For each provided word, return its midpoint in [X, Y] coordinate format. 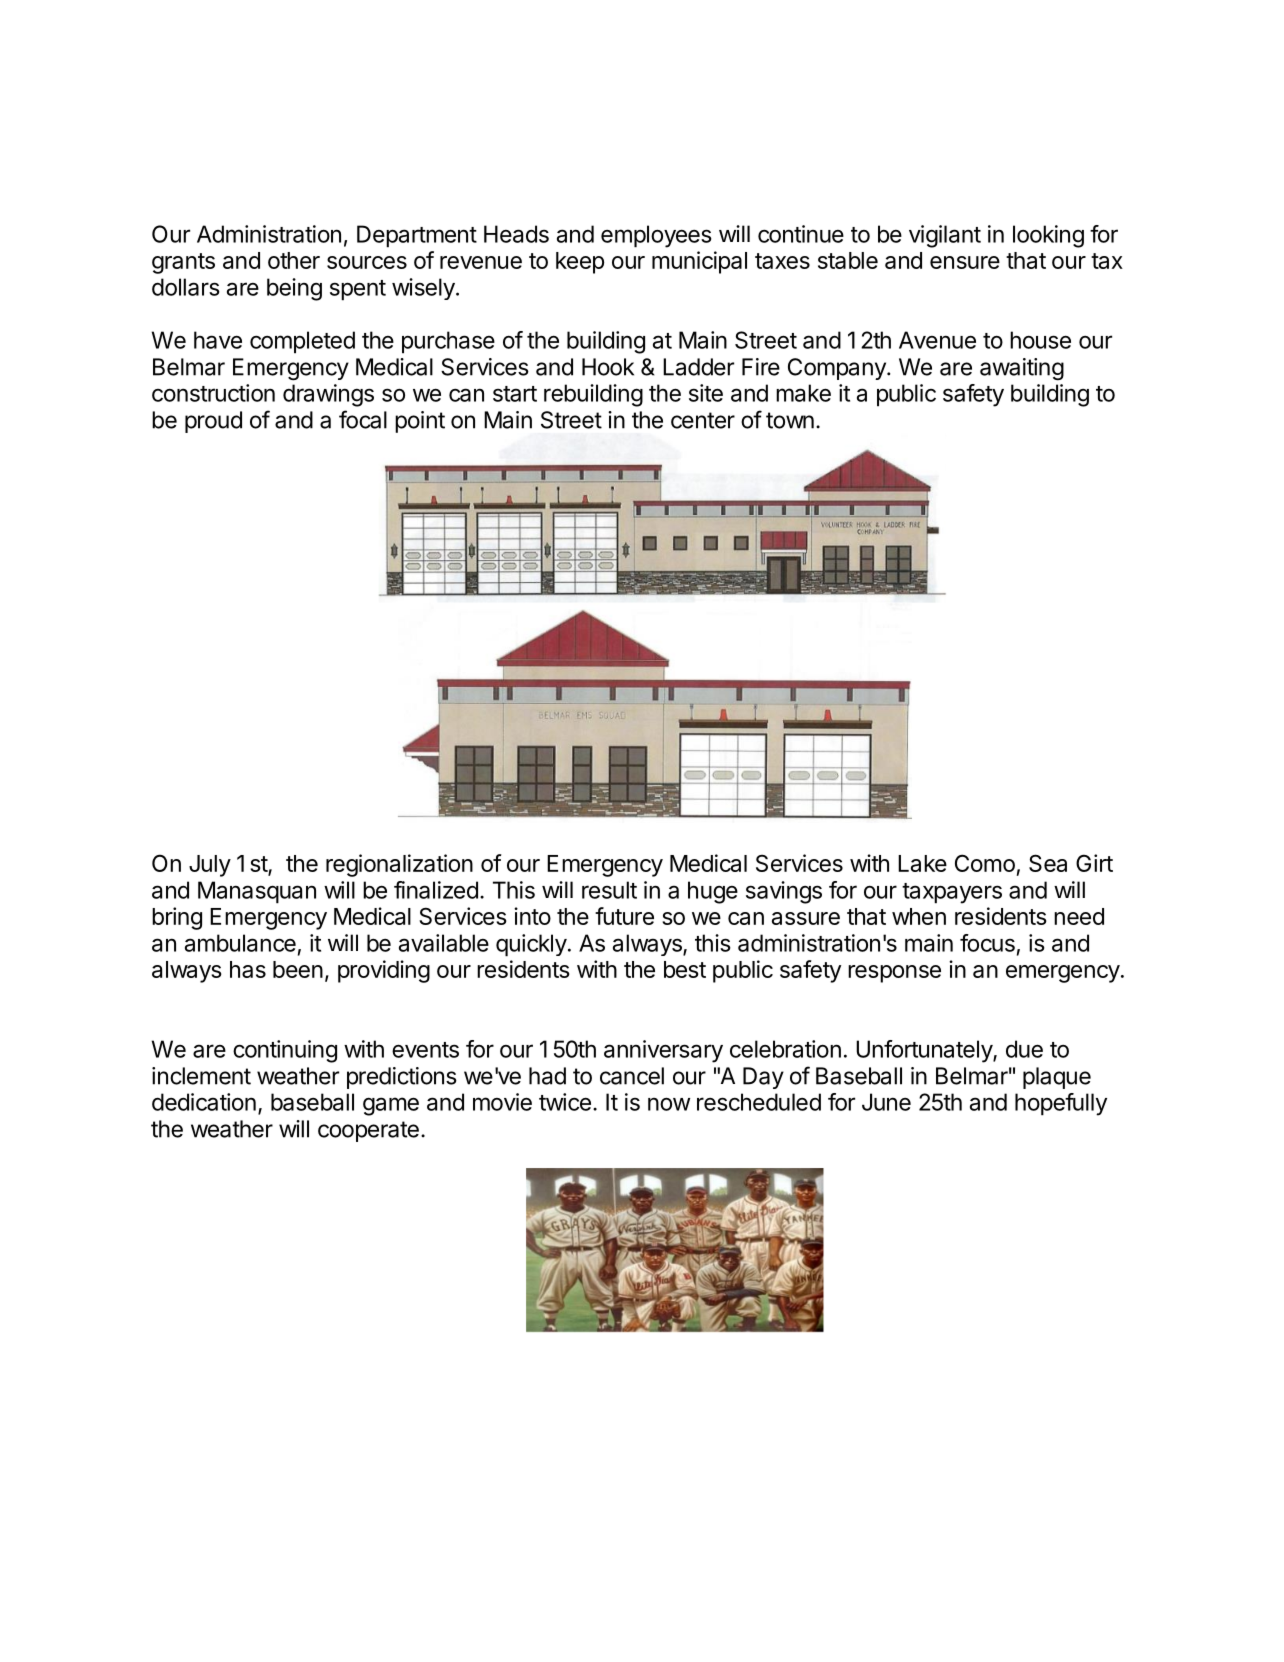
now [669, 1104]
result [609, 890]
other [294, 260]
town [790, 420]
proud [213, 422]
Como [985, 863]
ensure [965, 262]
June [886, 1102]
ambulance [240, 943]
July [210, 866]
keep [580, 263]
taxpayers [952, 893]
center [703, 420]
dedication [204, 1102]
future [624, 916]
